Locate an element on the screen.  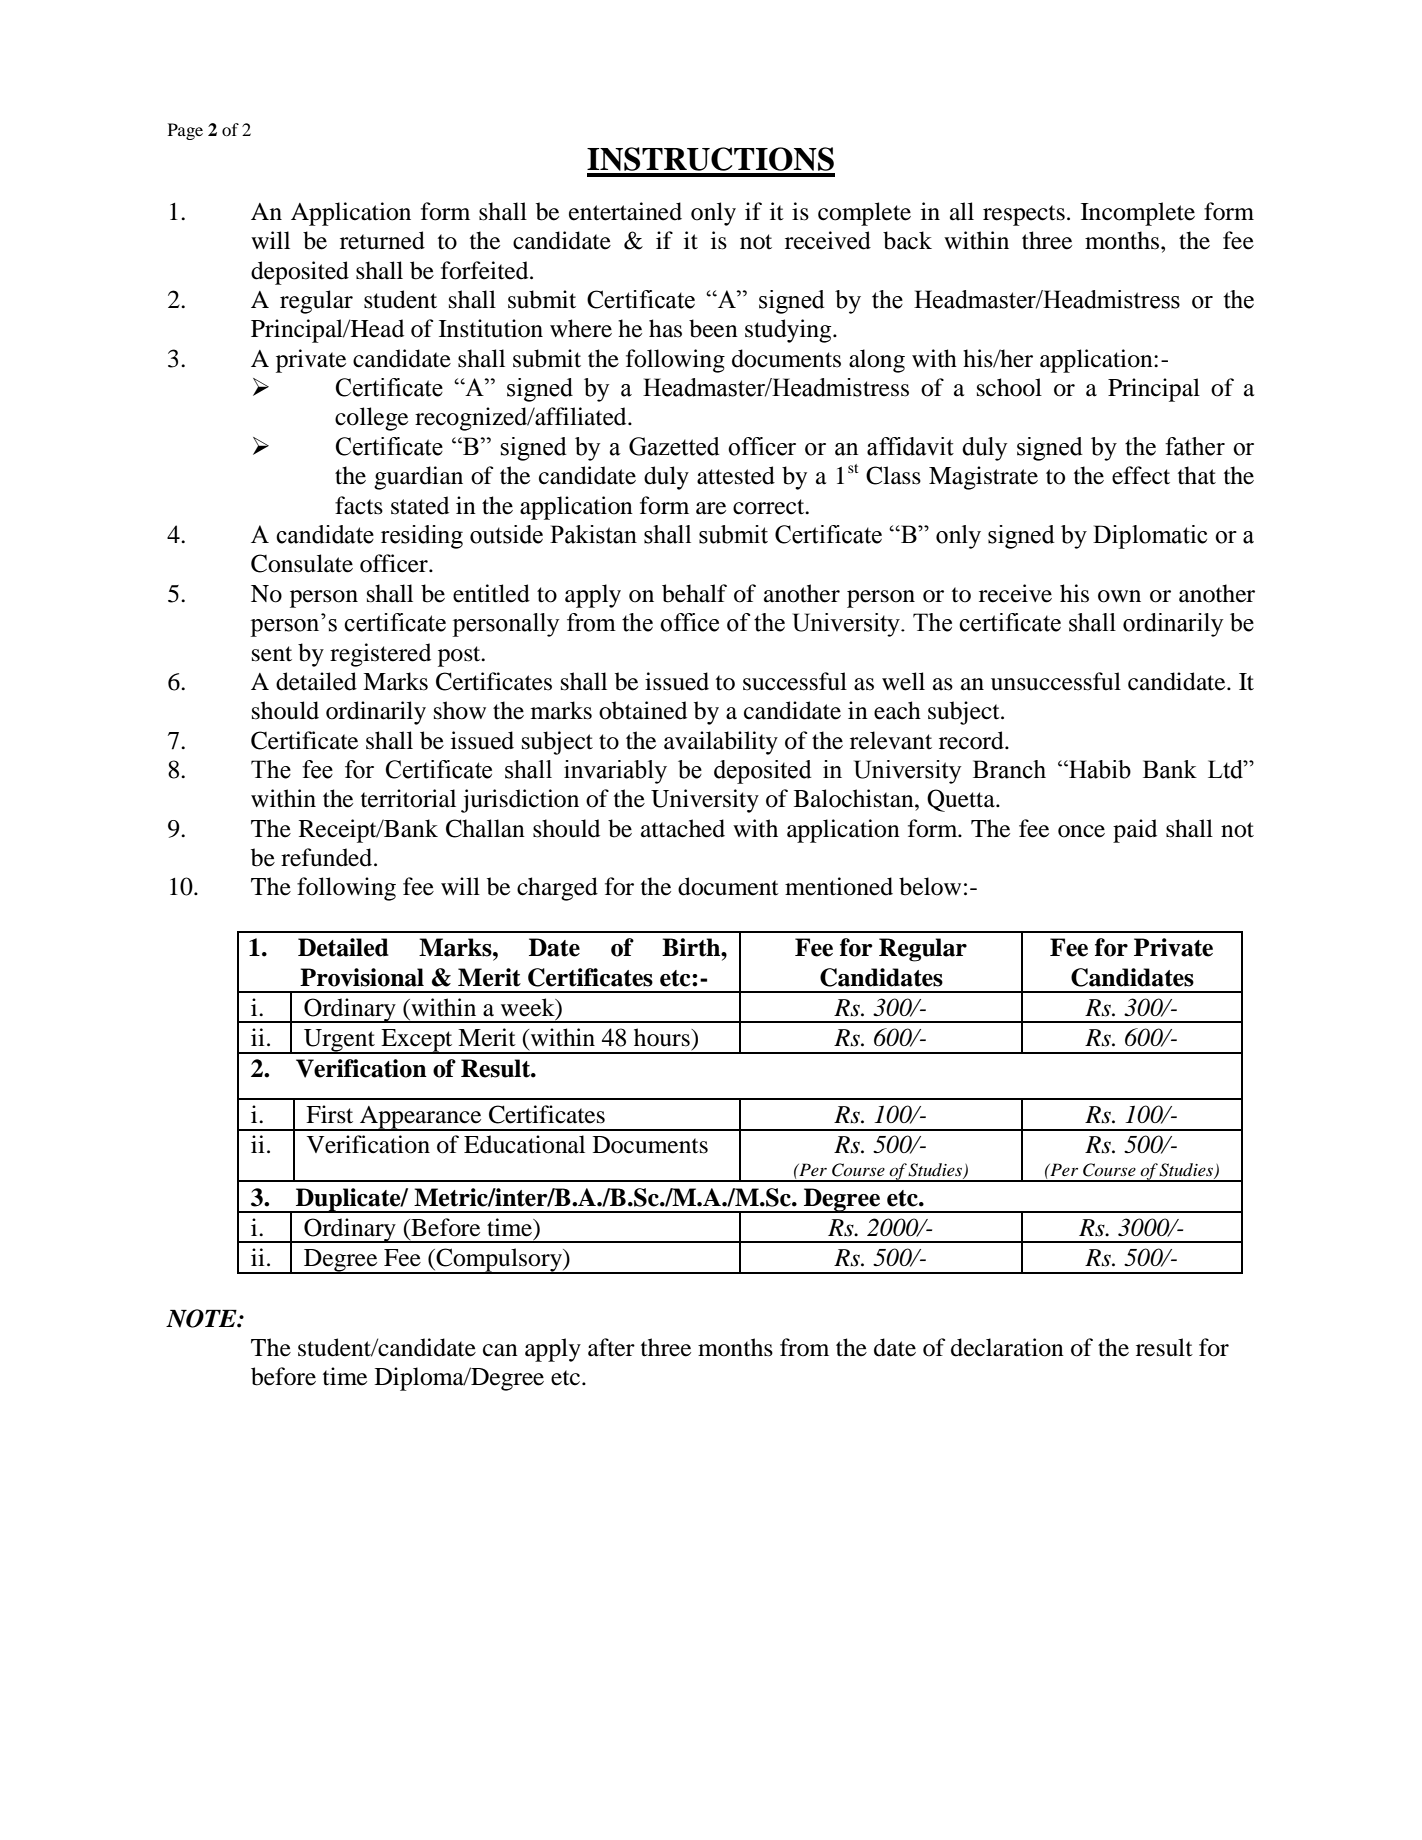
territorial is located at coordinates (408, 798).
